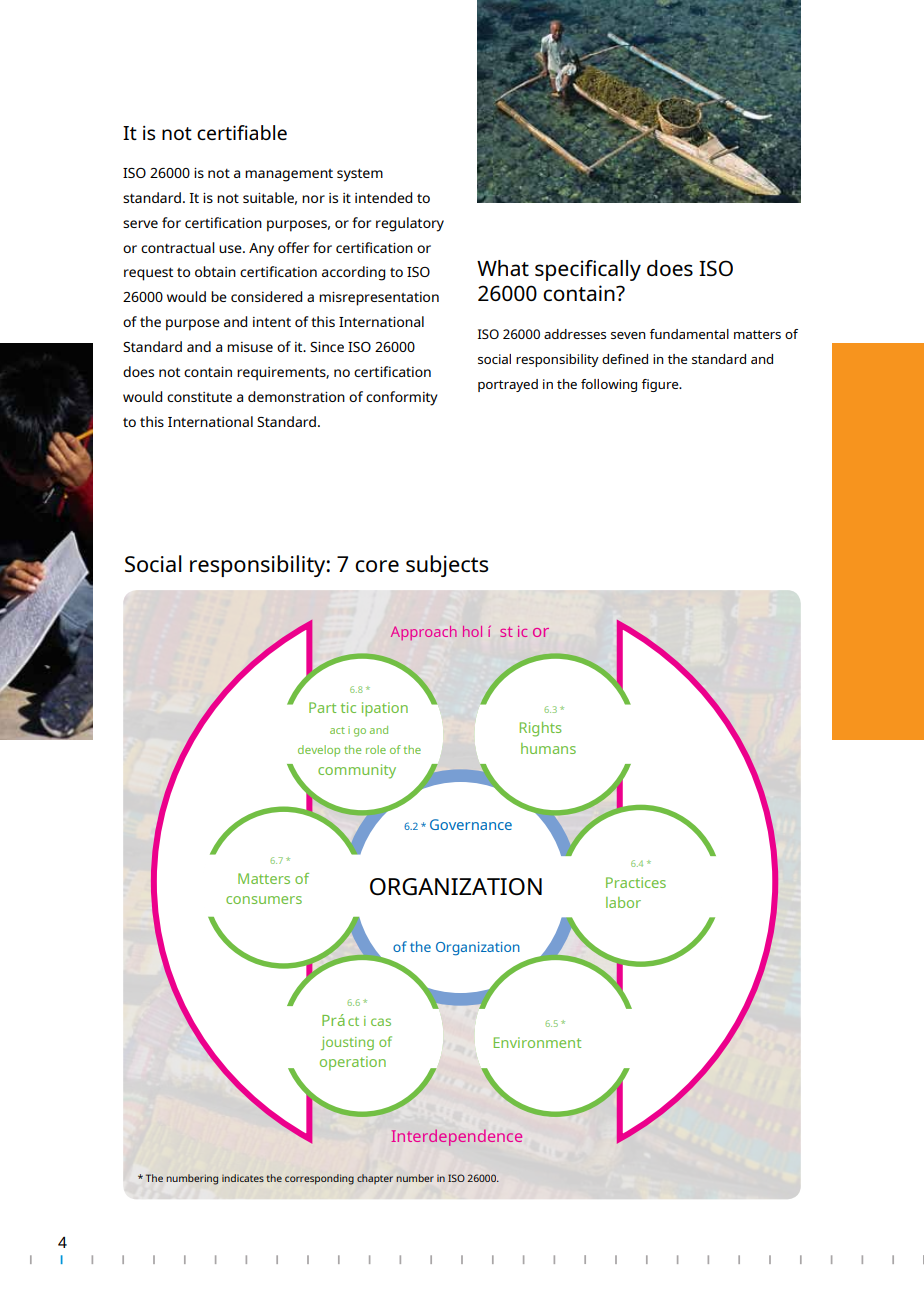  Describe the element at coordinates (588, 270) in the document. I see `specifically` at that location.
